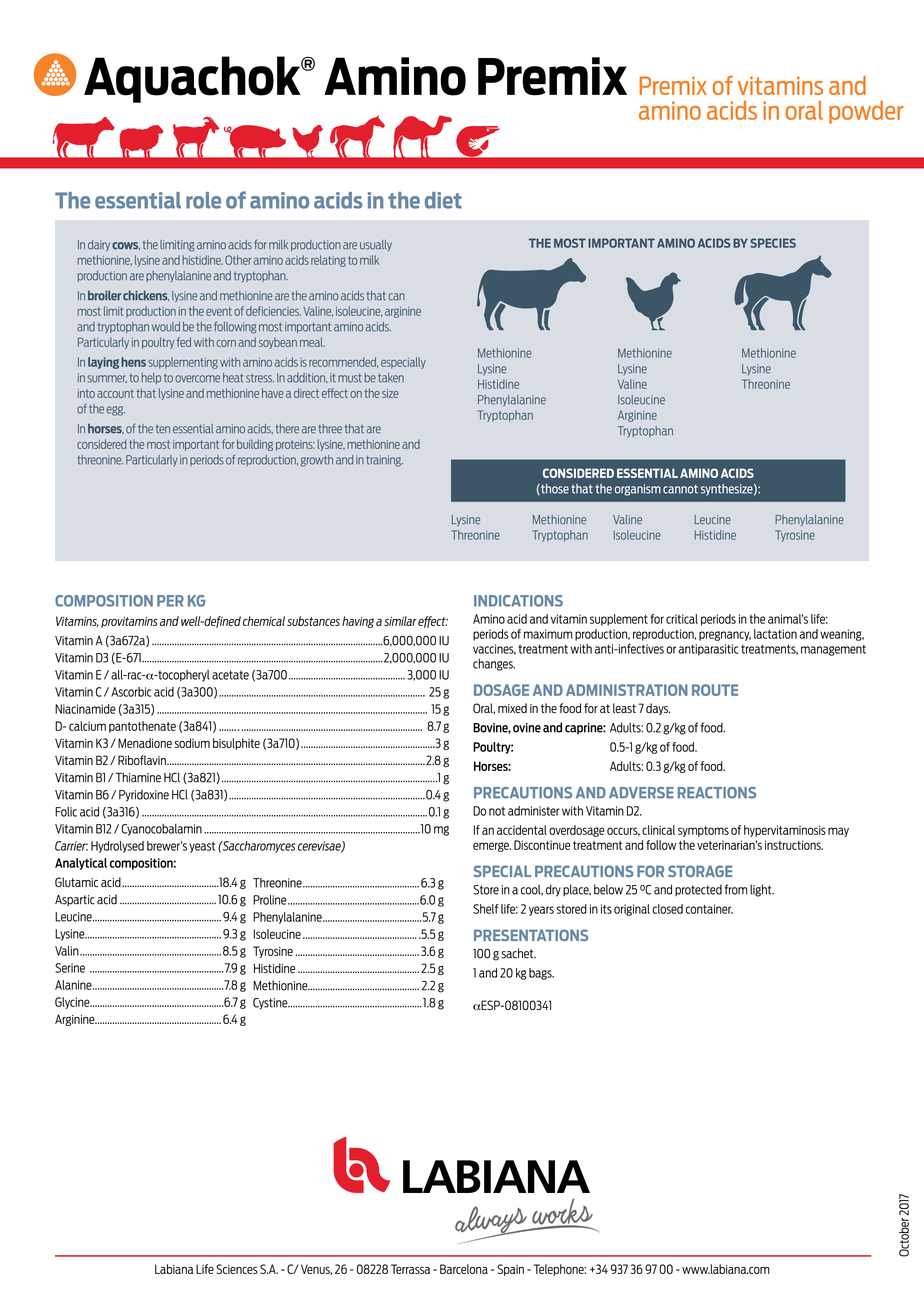 The width and height of the screenshot is (924, 1308). I want to click on ten, so click(163, 429).
